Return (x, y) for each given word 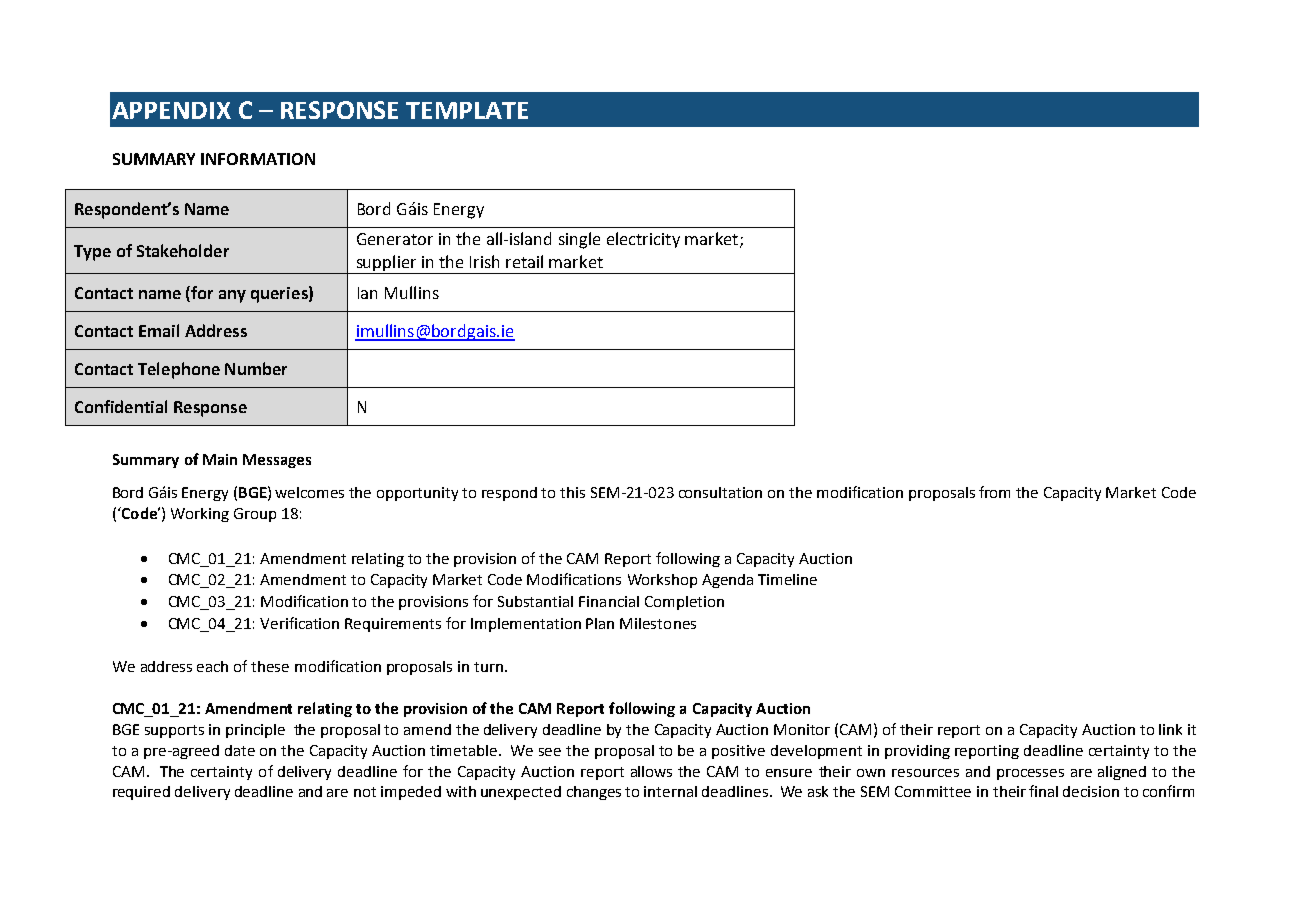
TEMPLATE (467, 110)
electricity (643, 240)
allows (651, 771)
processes (1030, 774)
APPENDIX (171, 110)
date (240, 750)
